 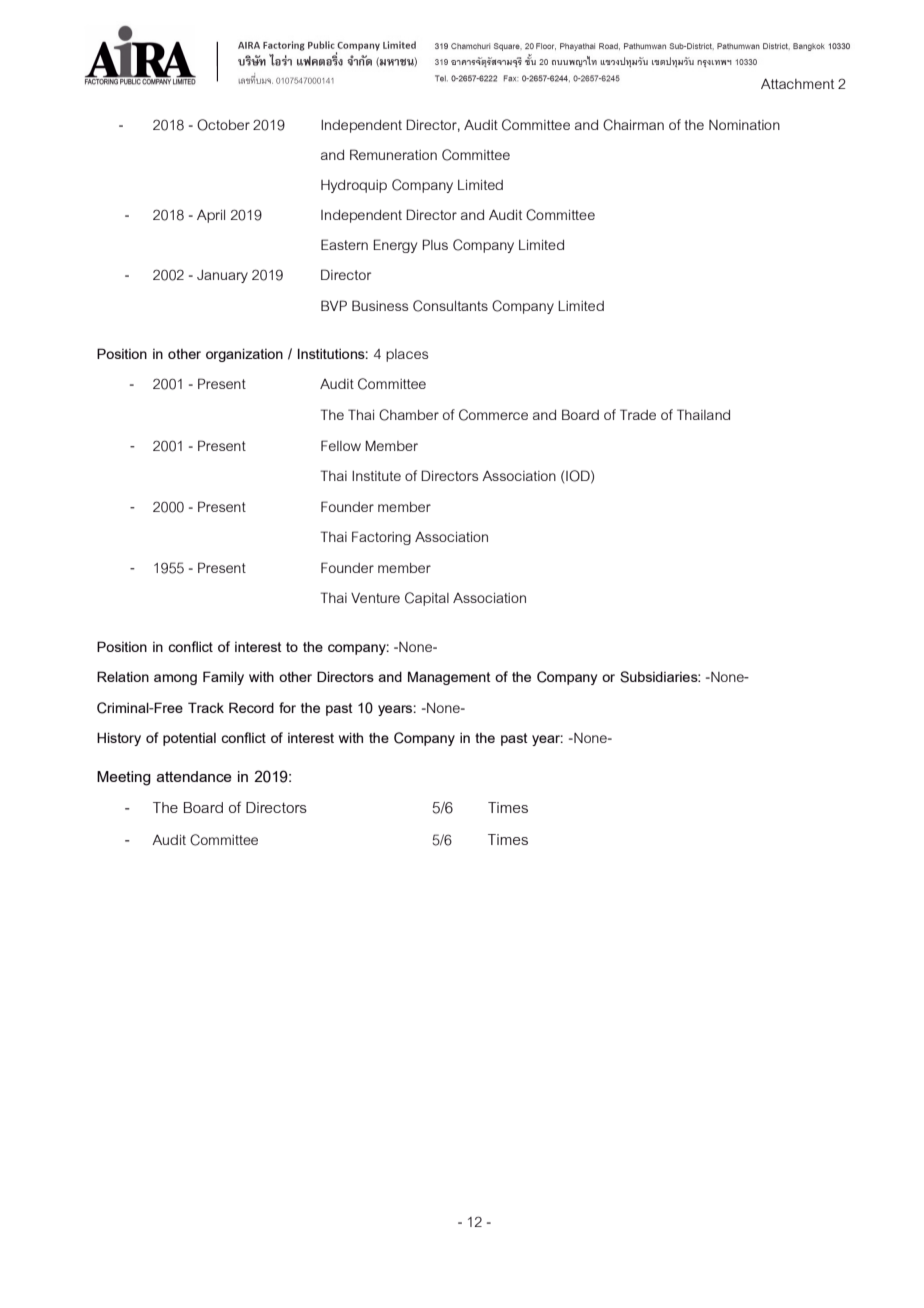 What do you see at coordinates (633, 125) in the screenshot?
I see `Chairman` at bounding box center [633, 125].
